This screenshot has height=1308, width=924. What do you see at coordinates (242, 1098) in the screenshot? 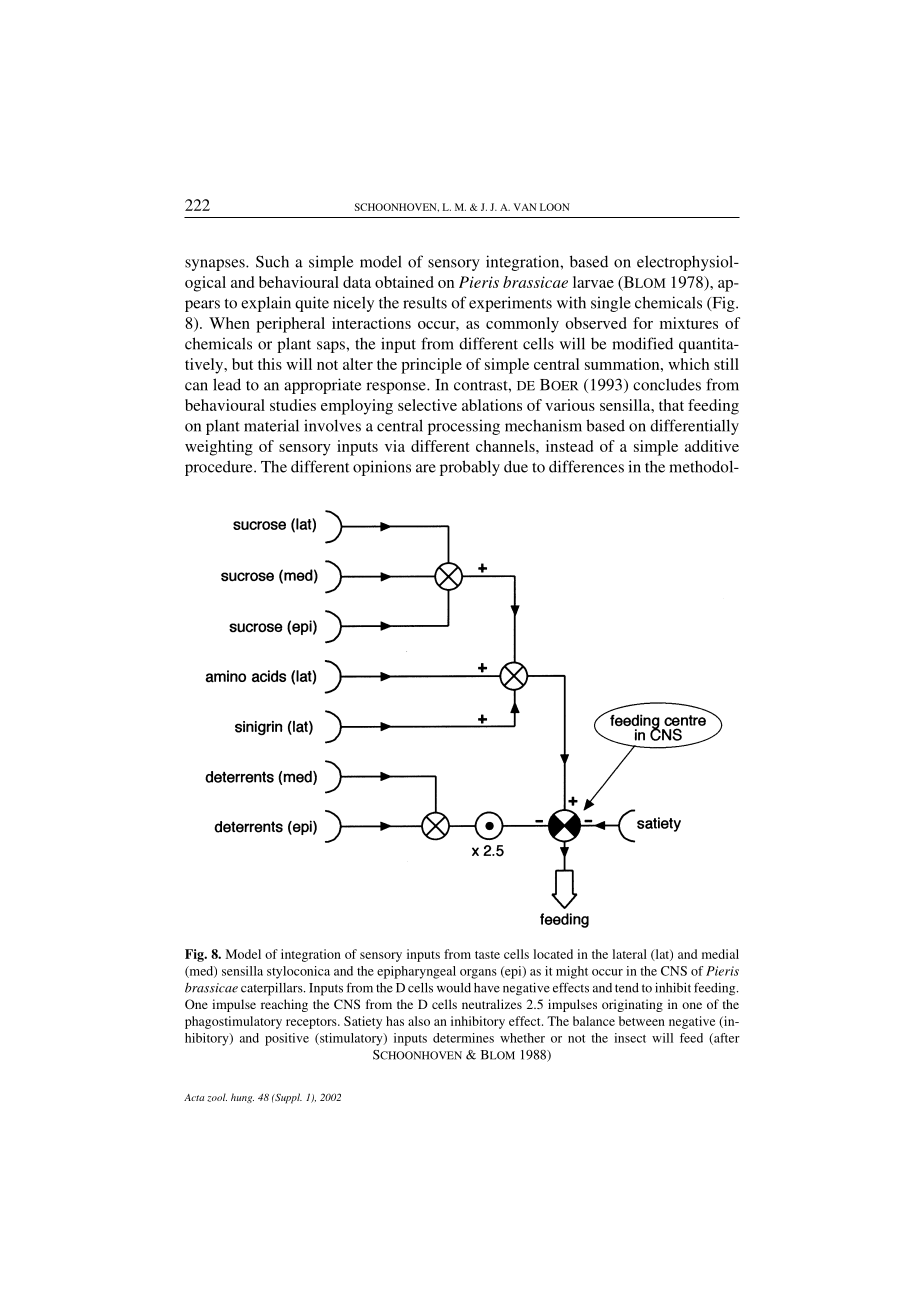
I see `hung` at bounding box center [242, 1098].
